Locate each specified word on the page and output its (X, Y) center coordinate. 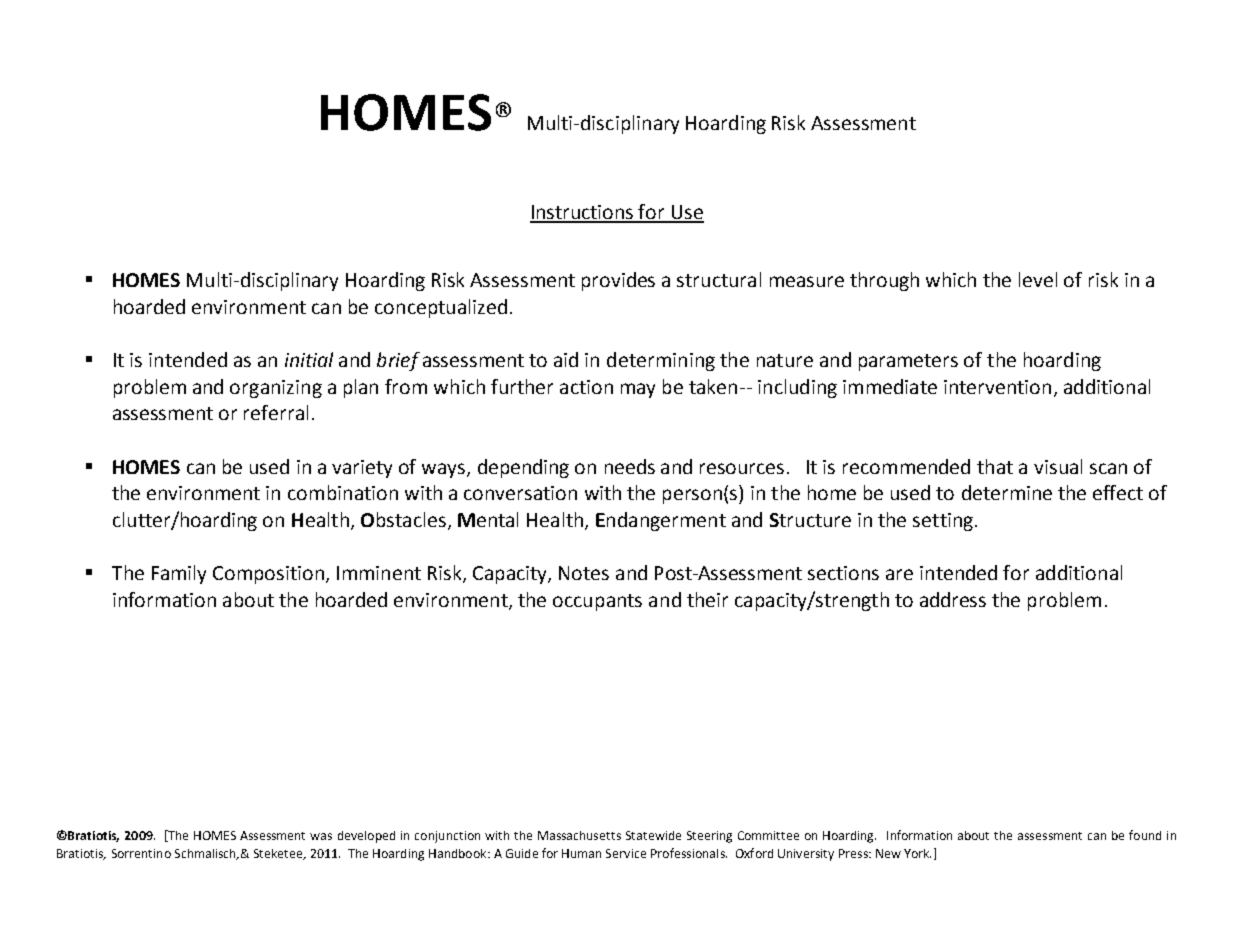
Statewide (653, 835)
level (1038, 279)
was (321, 836)
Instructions (583, 213)
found (1145, 835)
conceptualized (441, 308)
